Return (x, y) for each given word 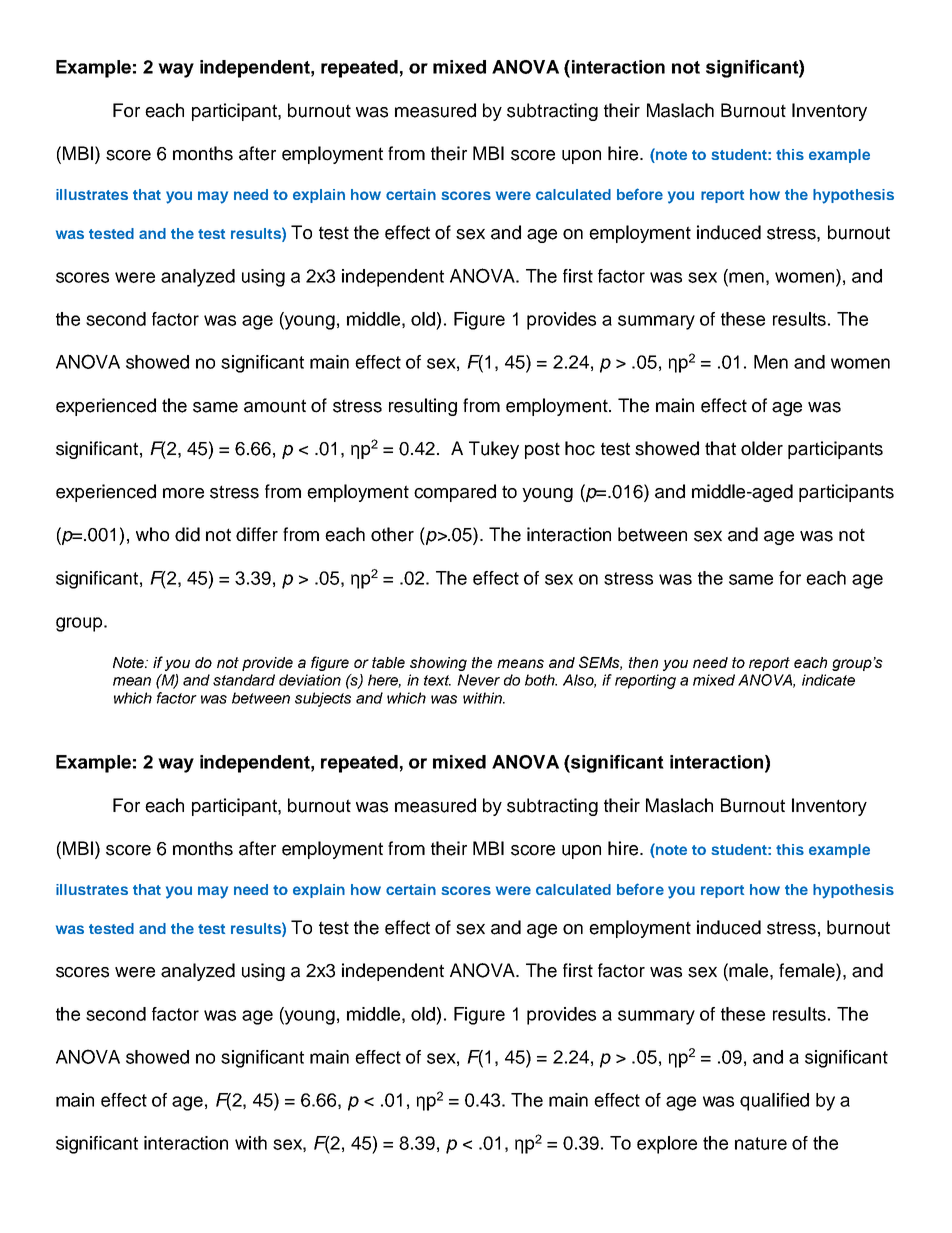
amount (275, 406)
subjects (323, 699)
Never (478, 680)
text (437, 680)
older (762, 448)
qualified (774, 1102)
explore (667, 1145)
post (542, 450)
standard (244, 680)
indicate (828, 680)
